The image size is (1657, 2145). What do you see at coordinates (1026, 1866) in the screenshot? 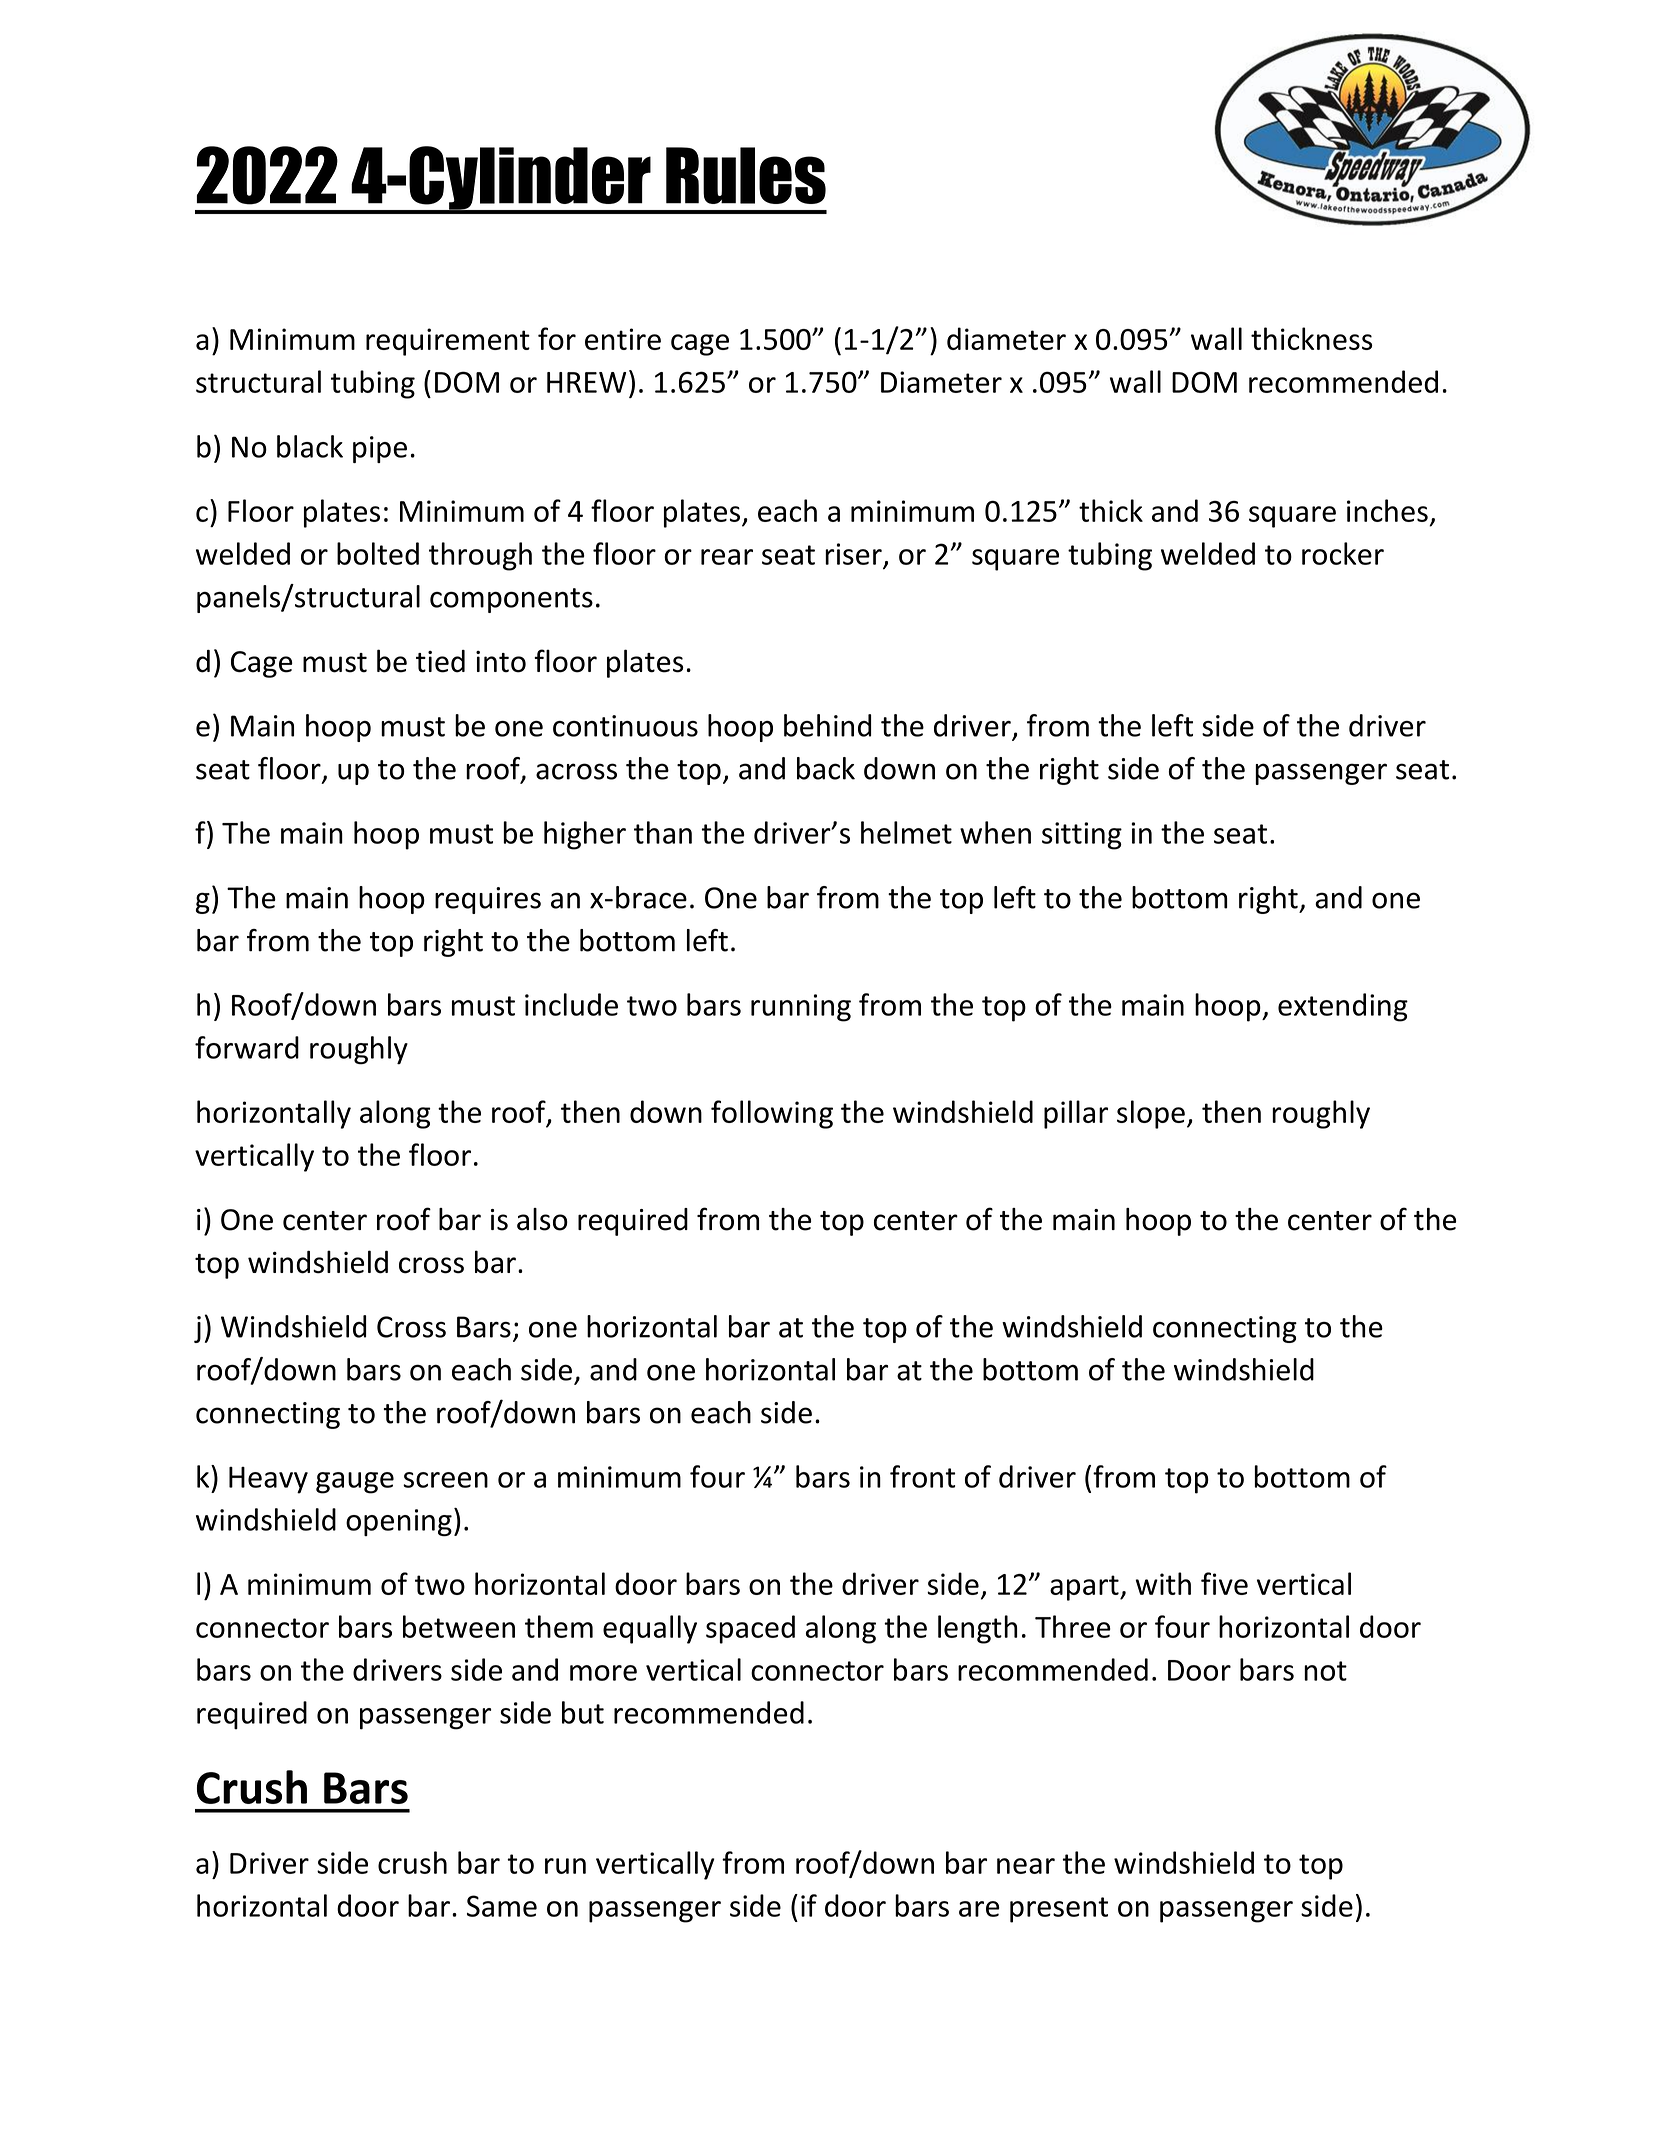
I see `near` at bounding box center [1026, 1866].
